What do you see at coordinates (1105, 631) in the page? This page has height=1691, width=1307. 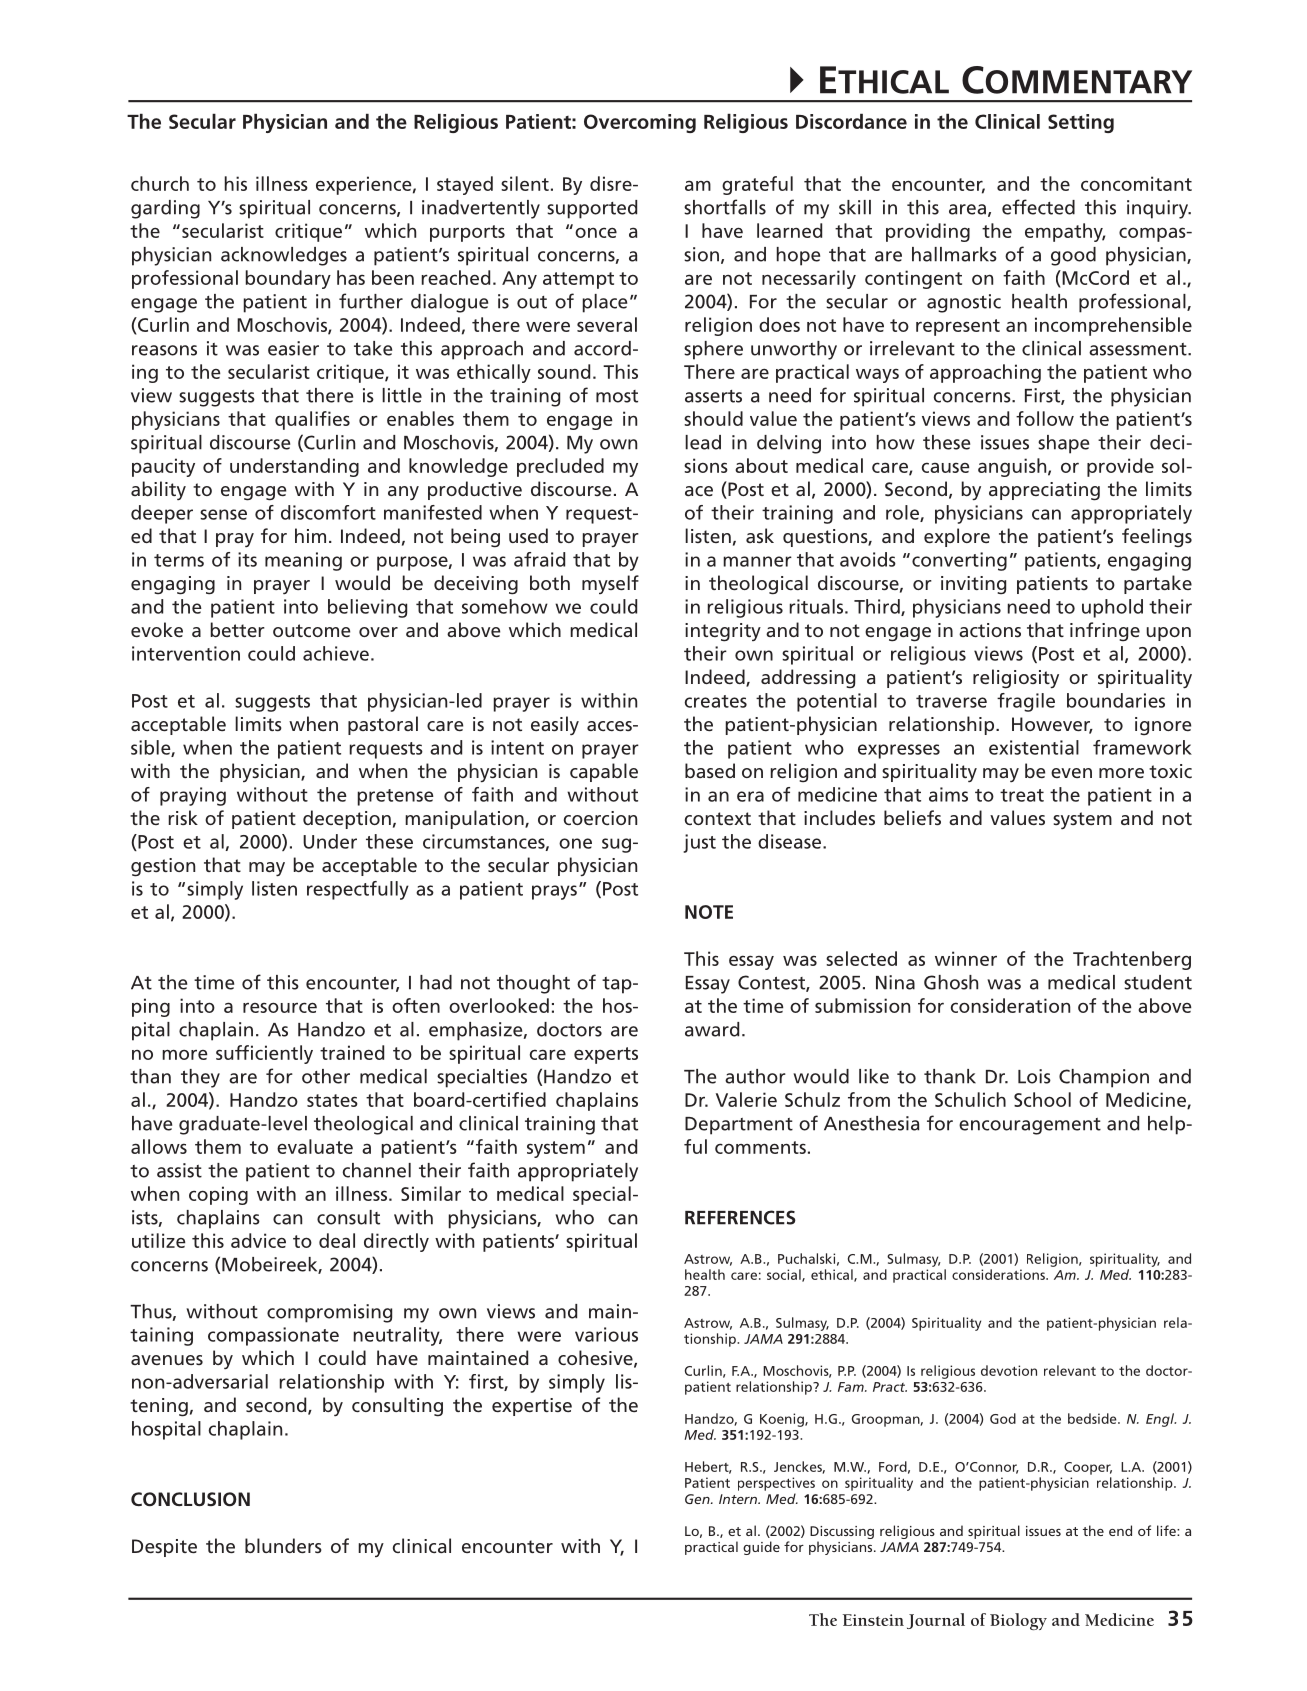 I see `infringe` at bounding box center [1105, 631].
